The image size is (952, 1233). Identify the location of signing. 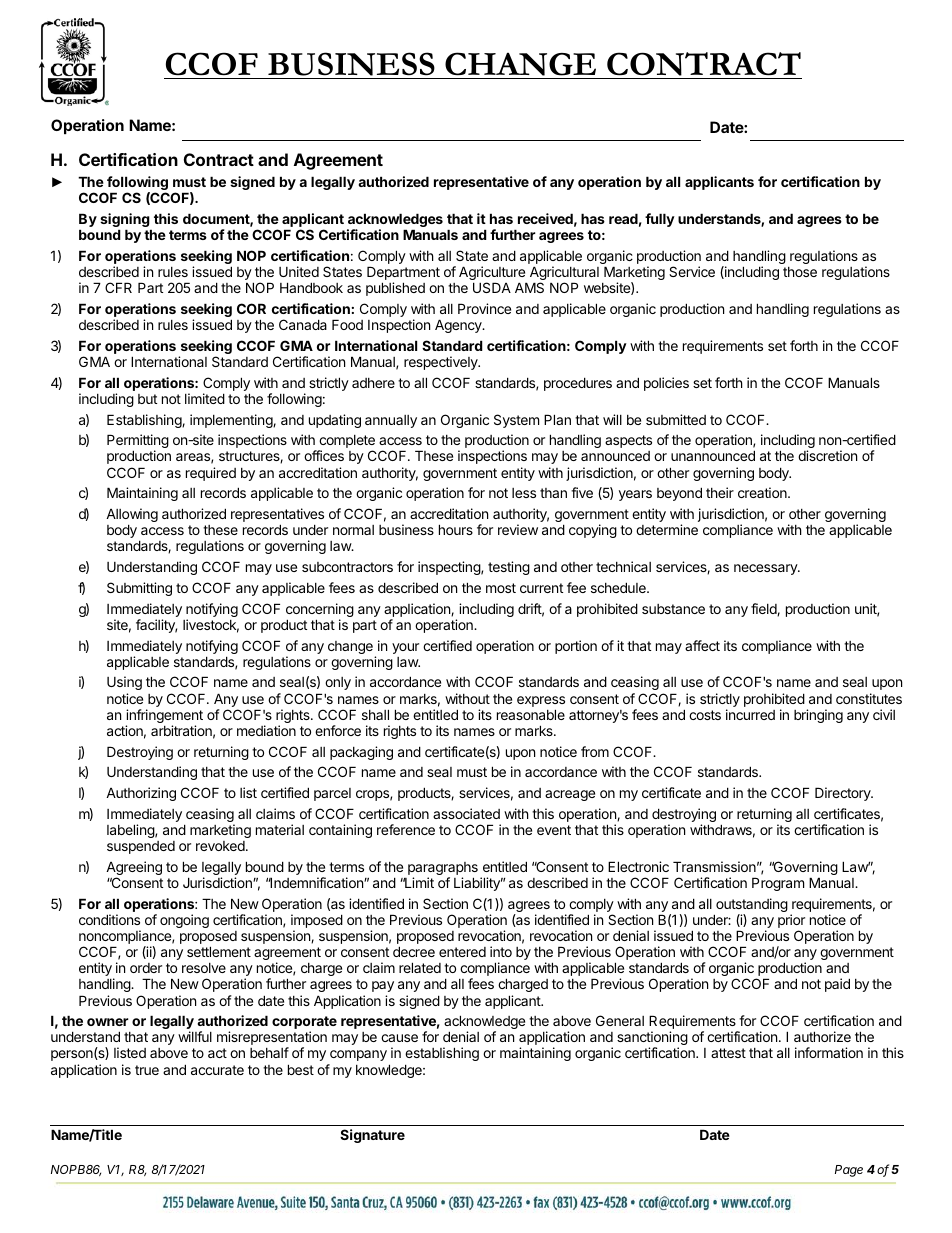
(125, 221).
